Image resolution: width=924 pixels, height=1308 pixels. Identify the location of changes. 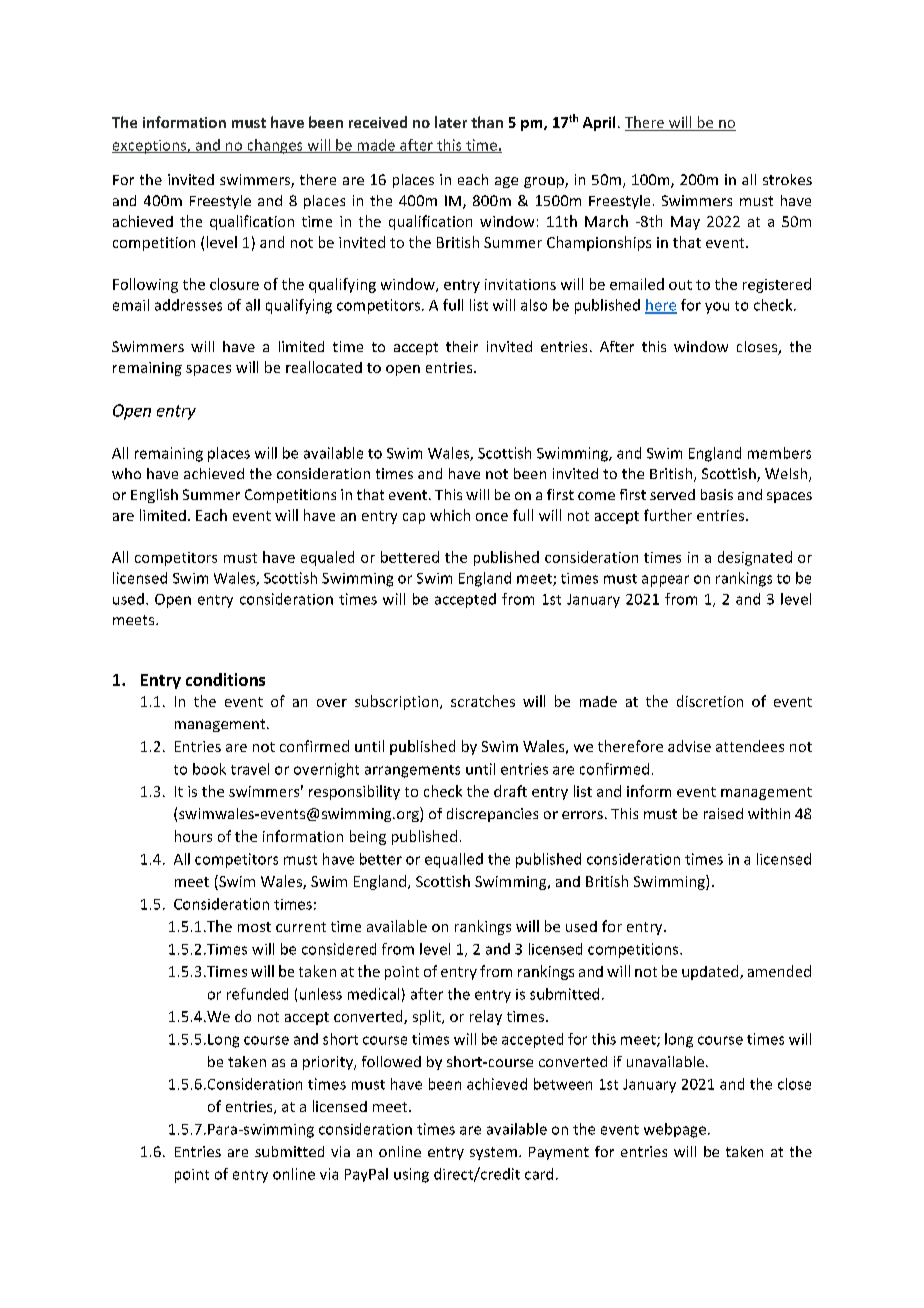
(275, 146).
